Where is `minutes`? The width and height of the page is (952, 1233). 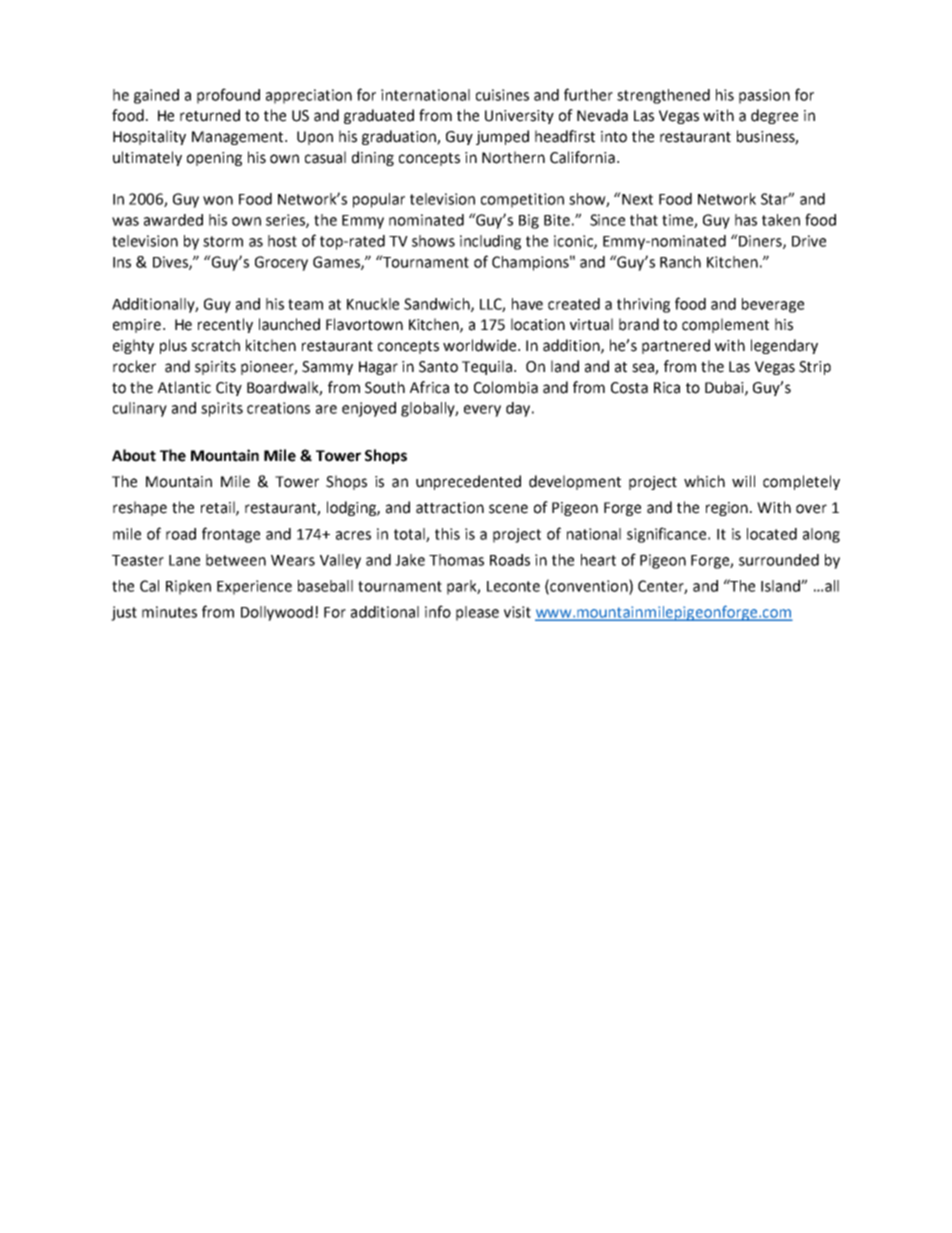 minutes is located at coordinates (169, 612).
